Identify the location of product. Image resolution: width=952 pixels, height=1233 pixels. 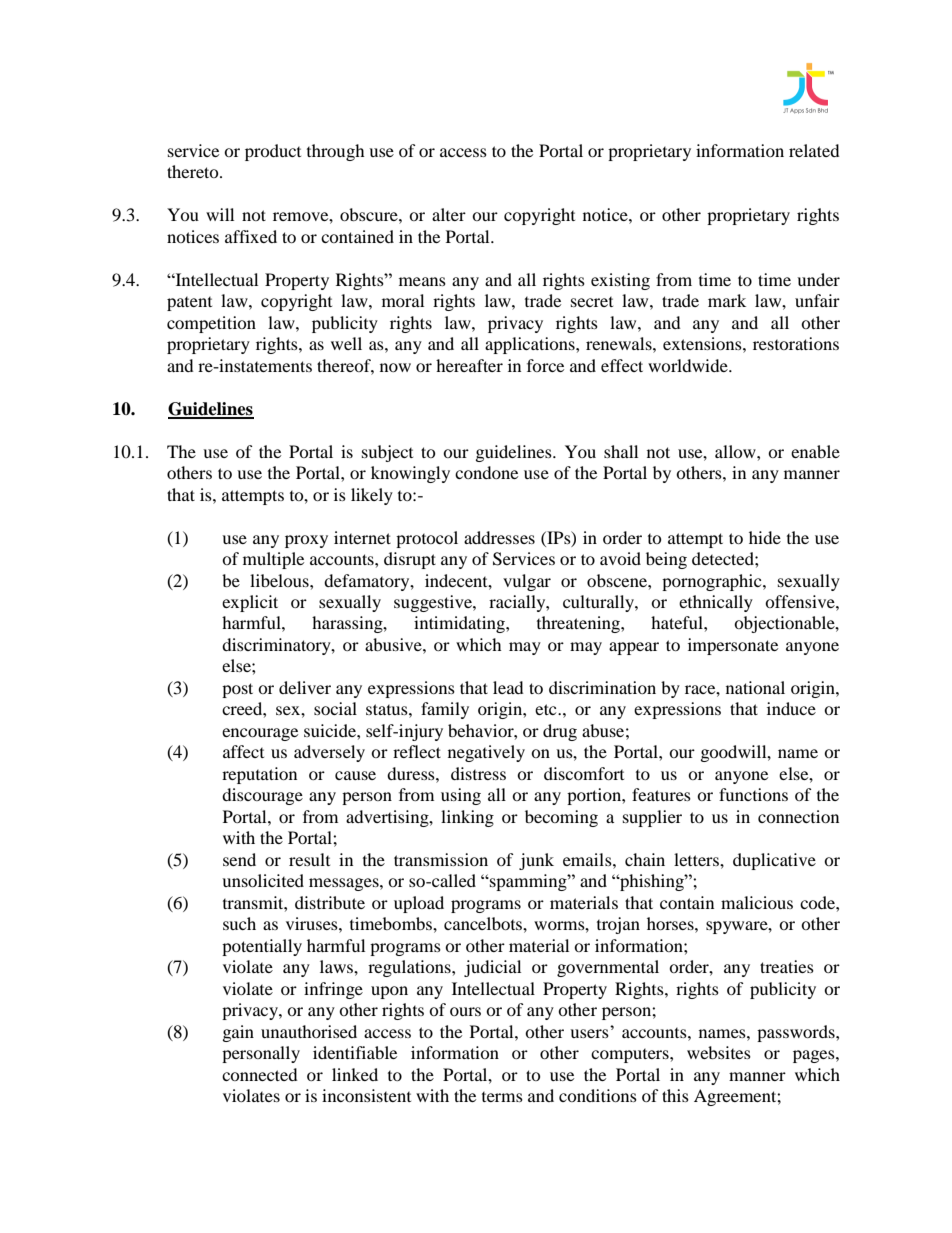
(273, 152).
